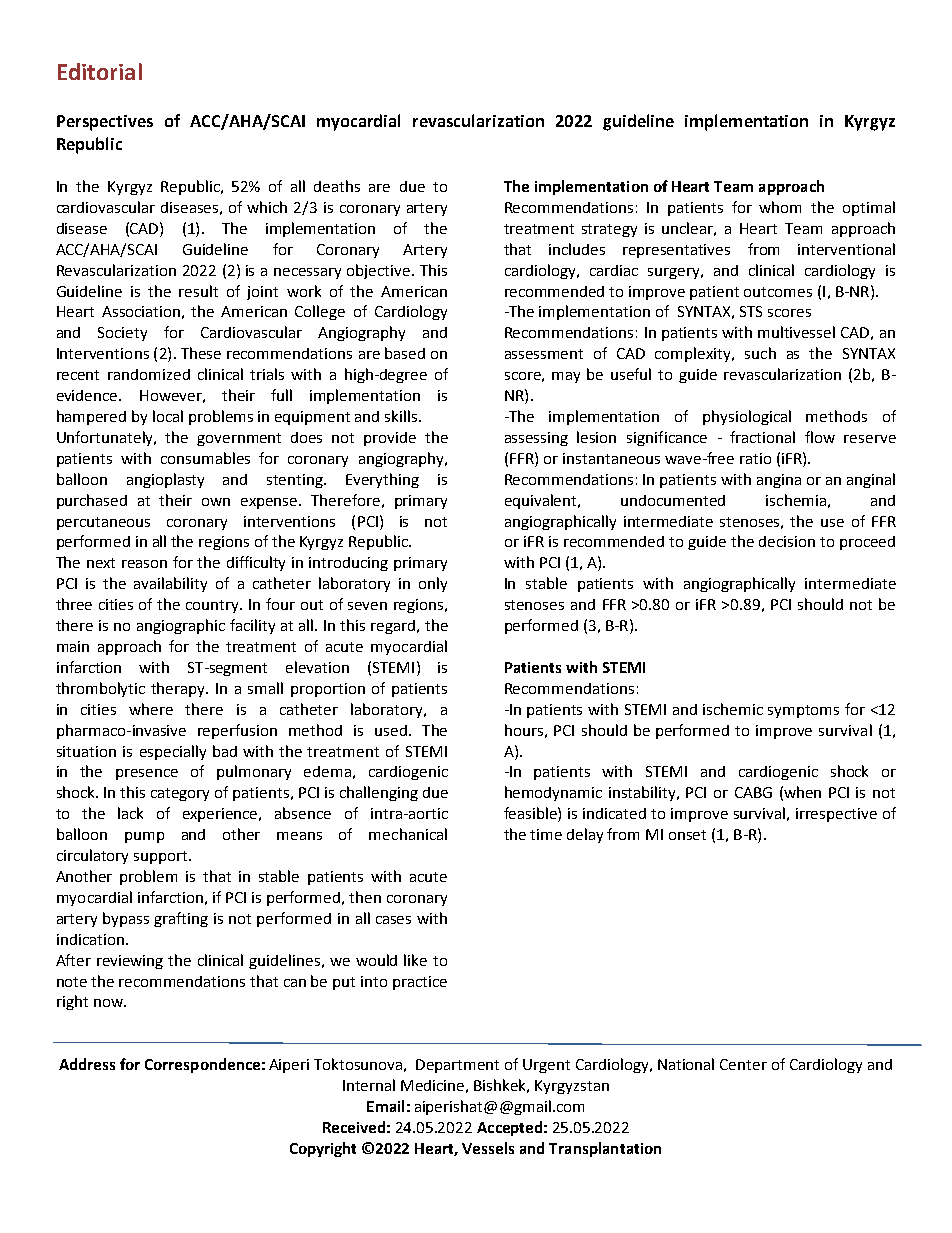  Describe the element at coordinates (337, 186) in the screenshot. I see `deaths` at that location.
